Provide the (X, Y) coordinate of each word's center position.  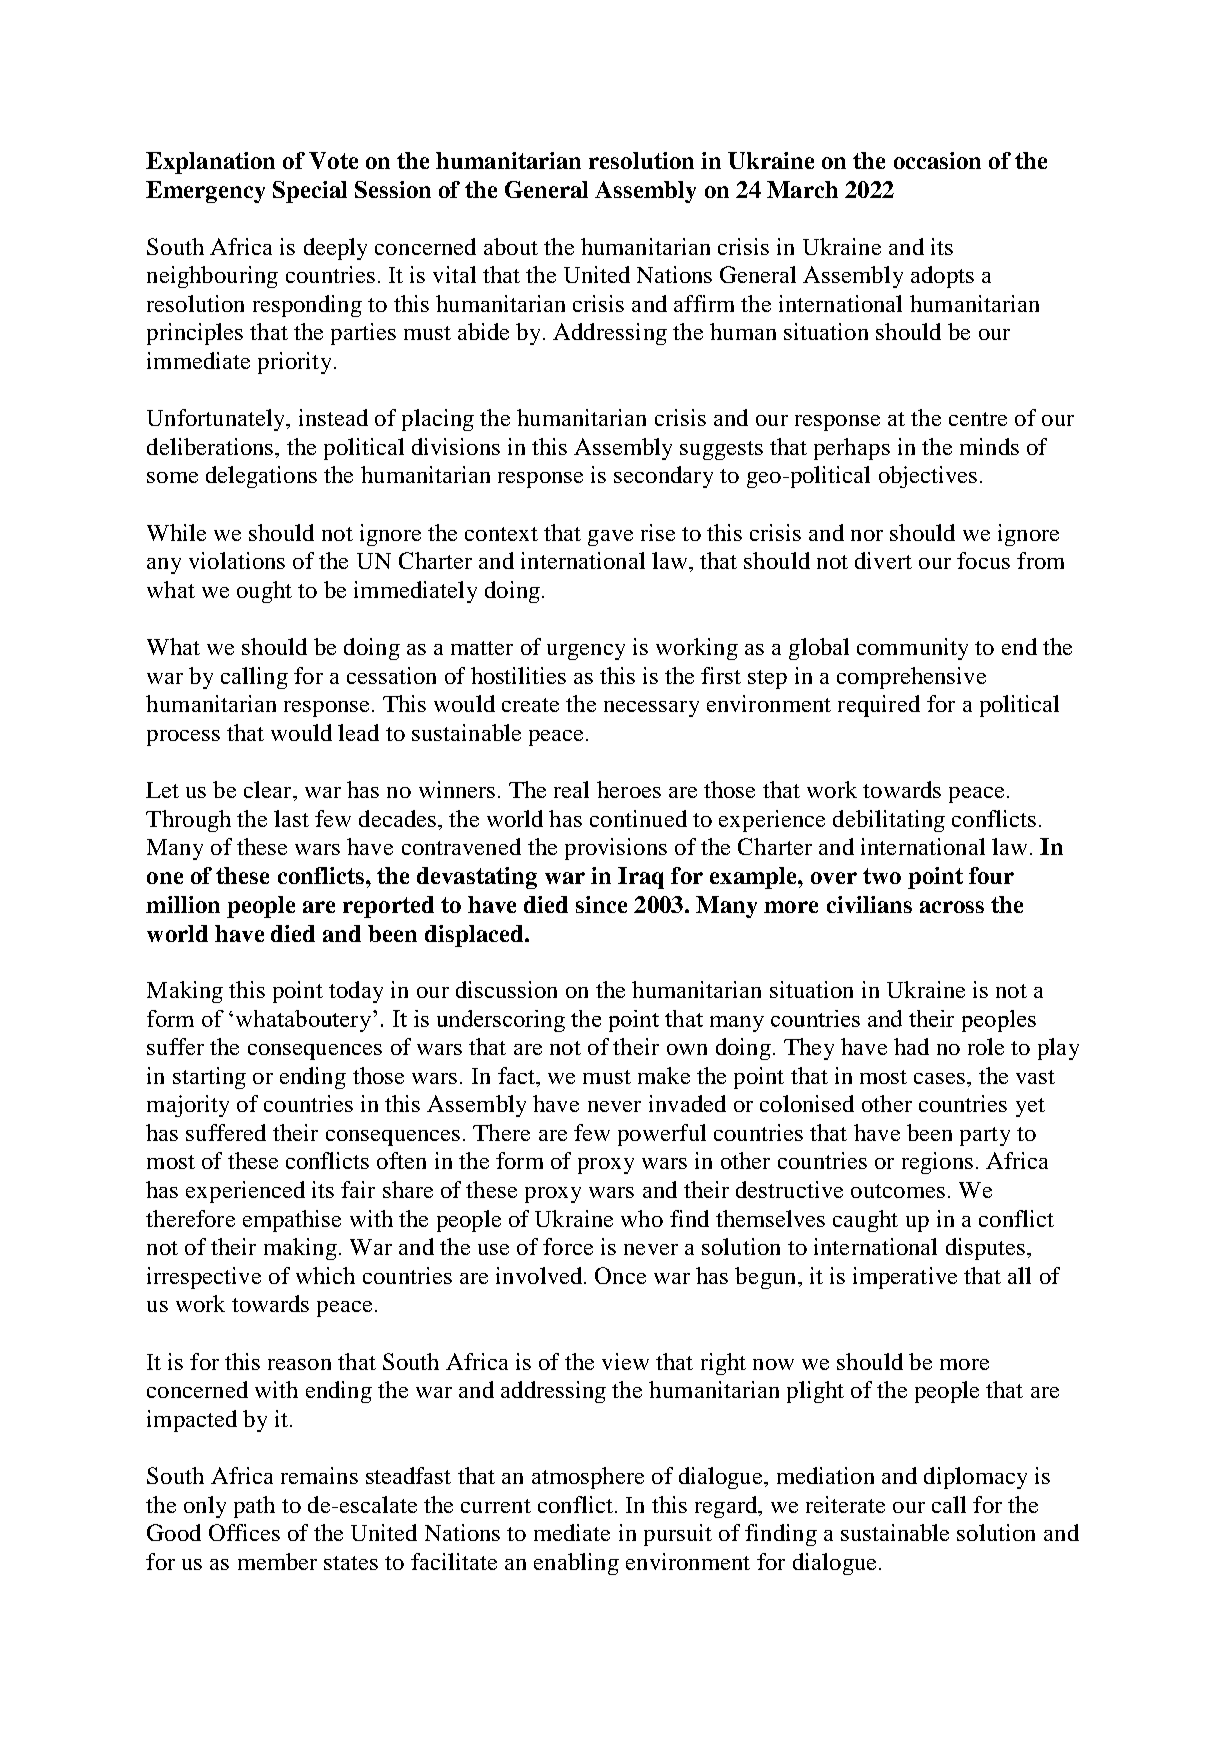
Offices (244, 1532)
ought (264, 592)
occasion (937, 160)
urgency (586, 652)
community (912, 649)
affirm (704, 303)
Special (310, 192)
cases (941, 1078)
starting (209, 1078)
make (664, 1075)
